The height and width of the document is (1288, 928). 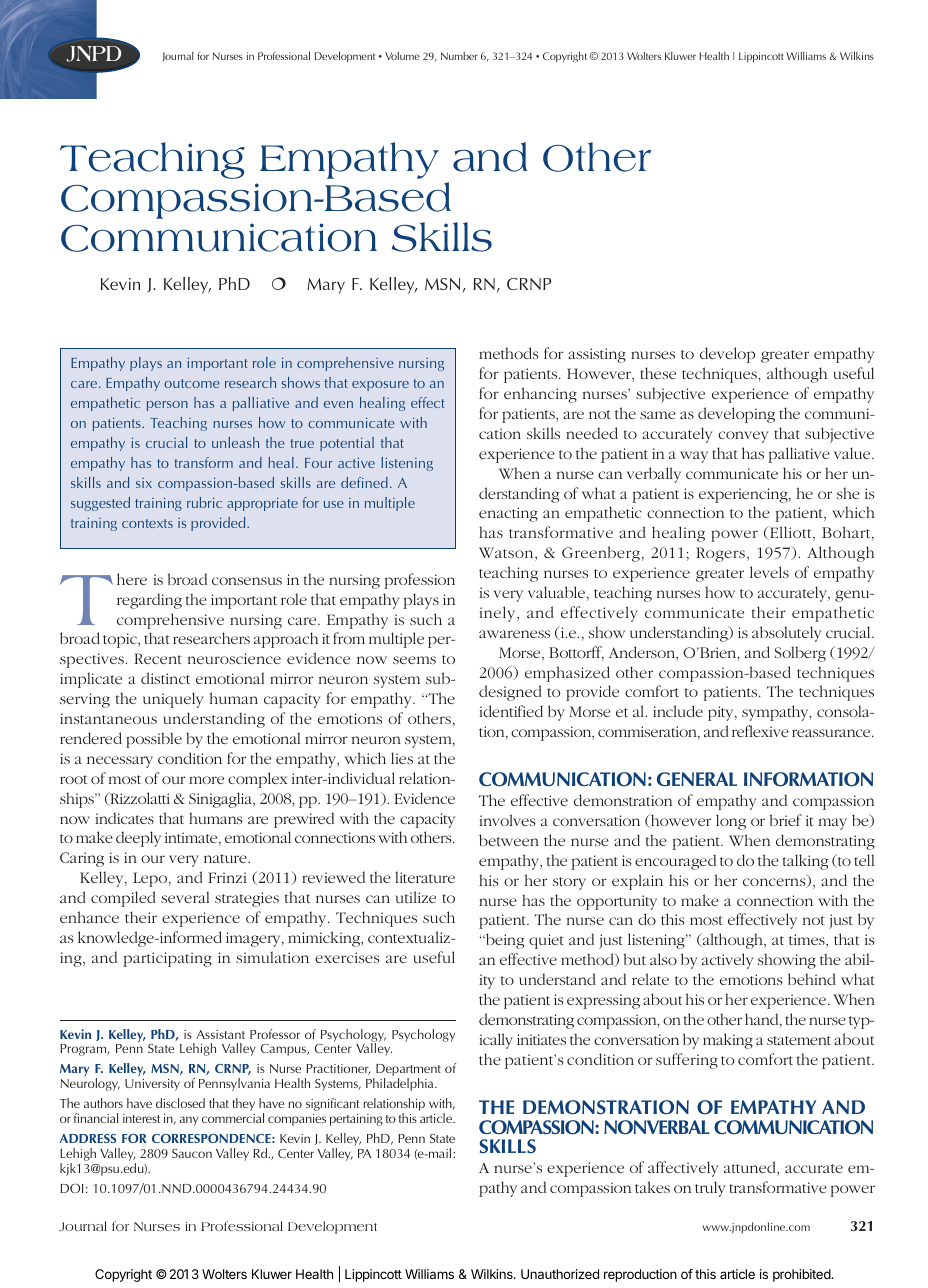 What do you see at coordinates (658, 373) in the document?
I see `these` at bounding box center [658, 373].
